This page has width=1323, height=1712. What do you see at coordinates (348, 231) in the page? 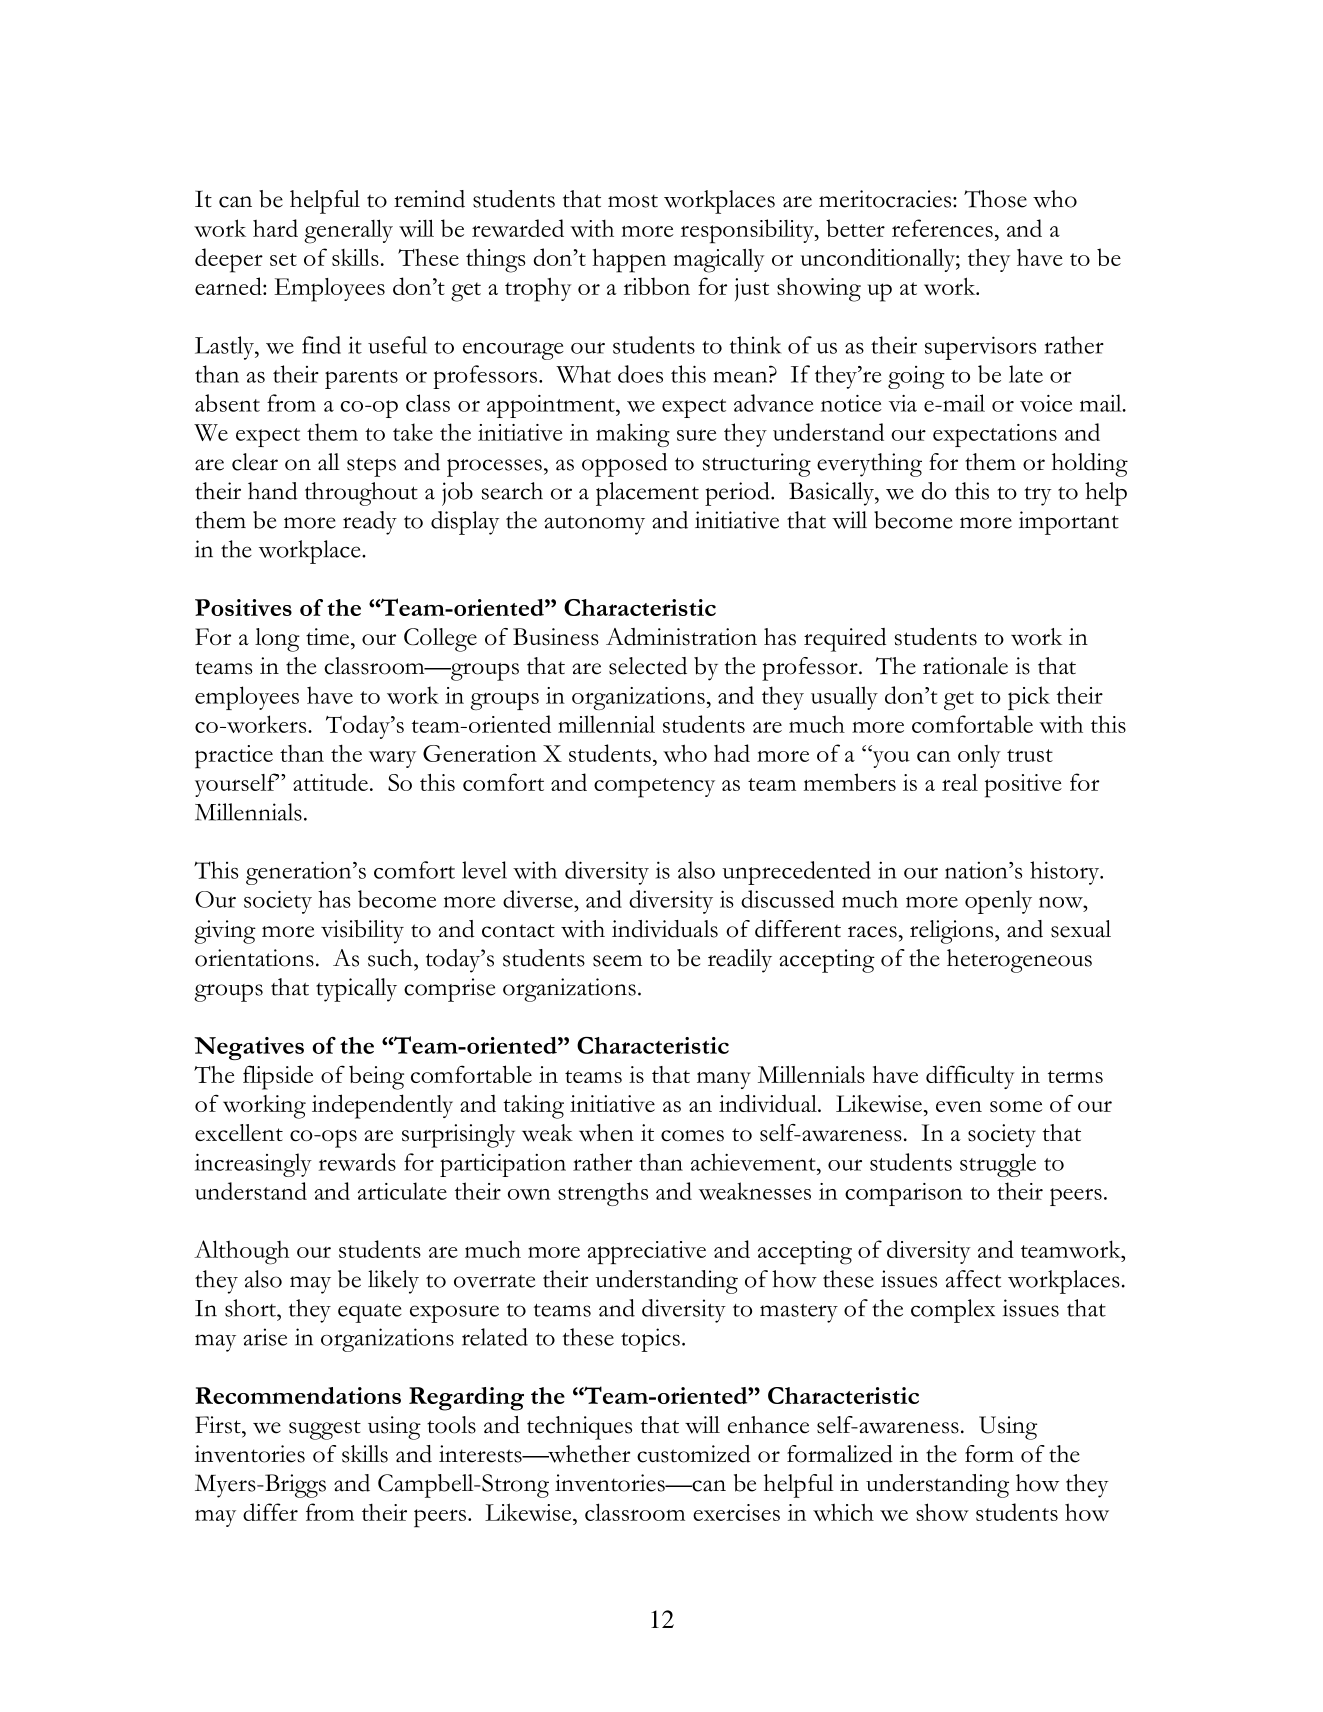
I see `generally` at bounding box center [348, 231].
